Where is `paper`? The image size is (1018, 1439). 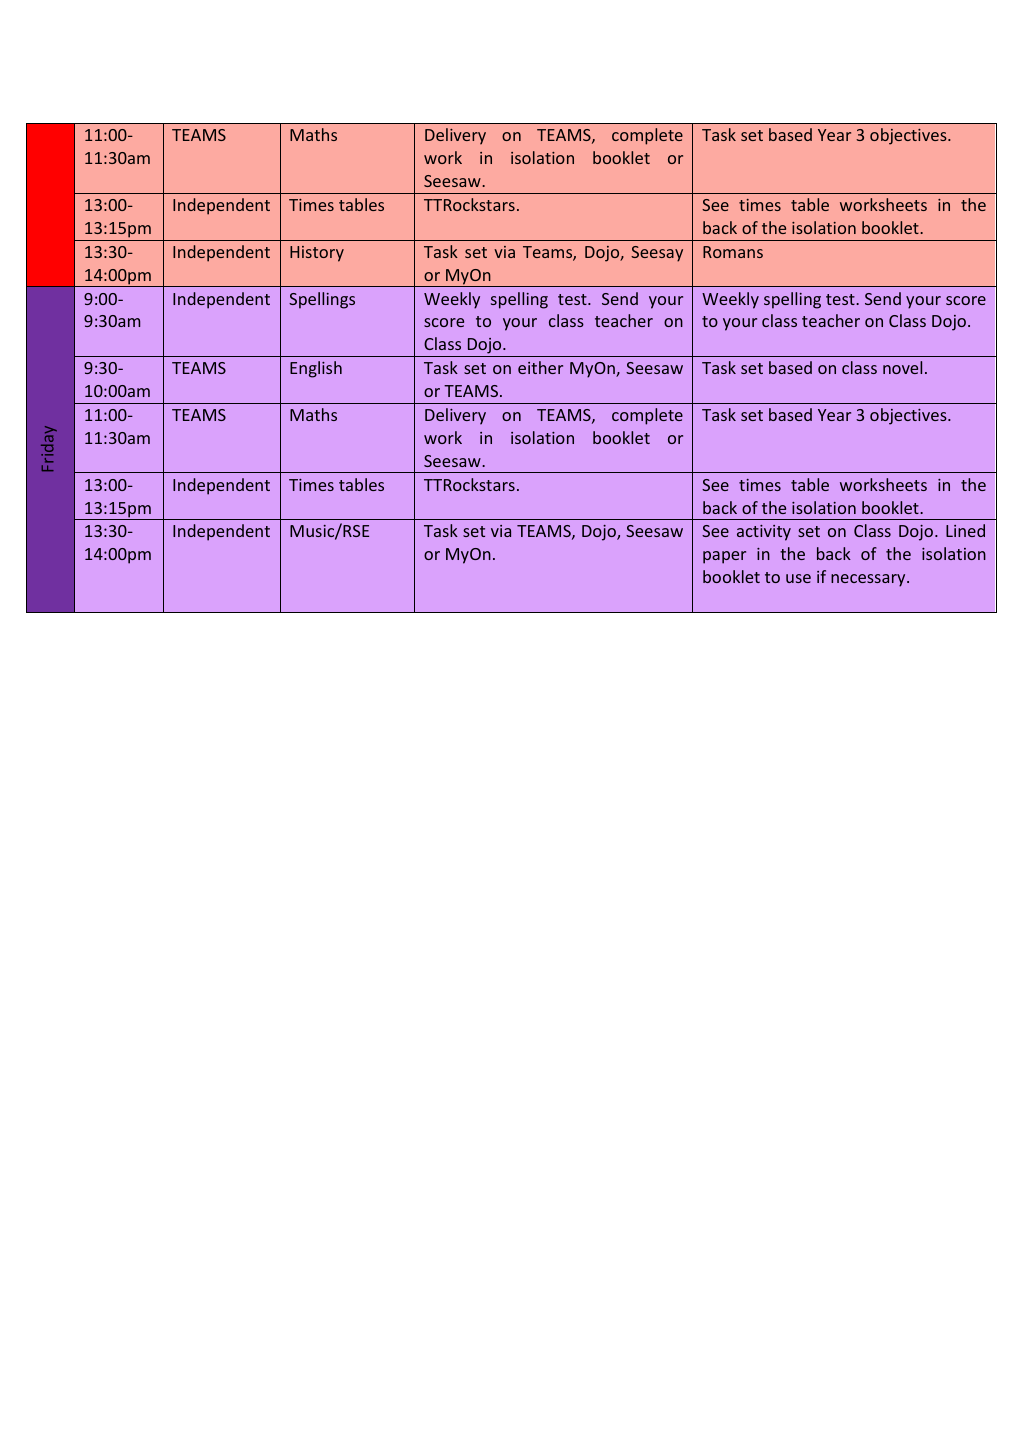 paper is located at coordinates (724, 557).
